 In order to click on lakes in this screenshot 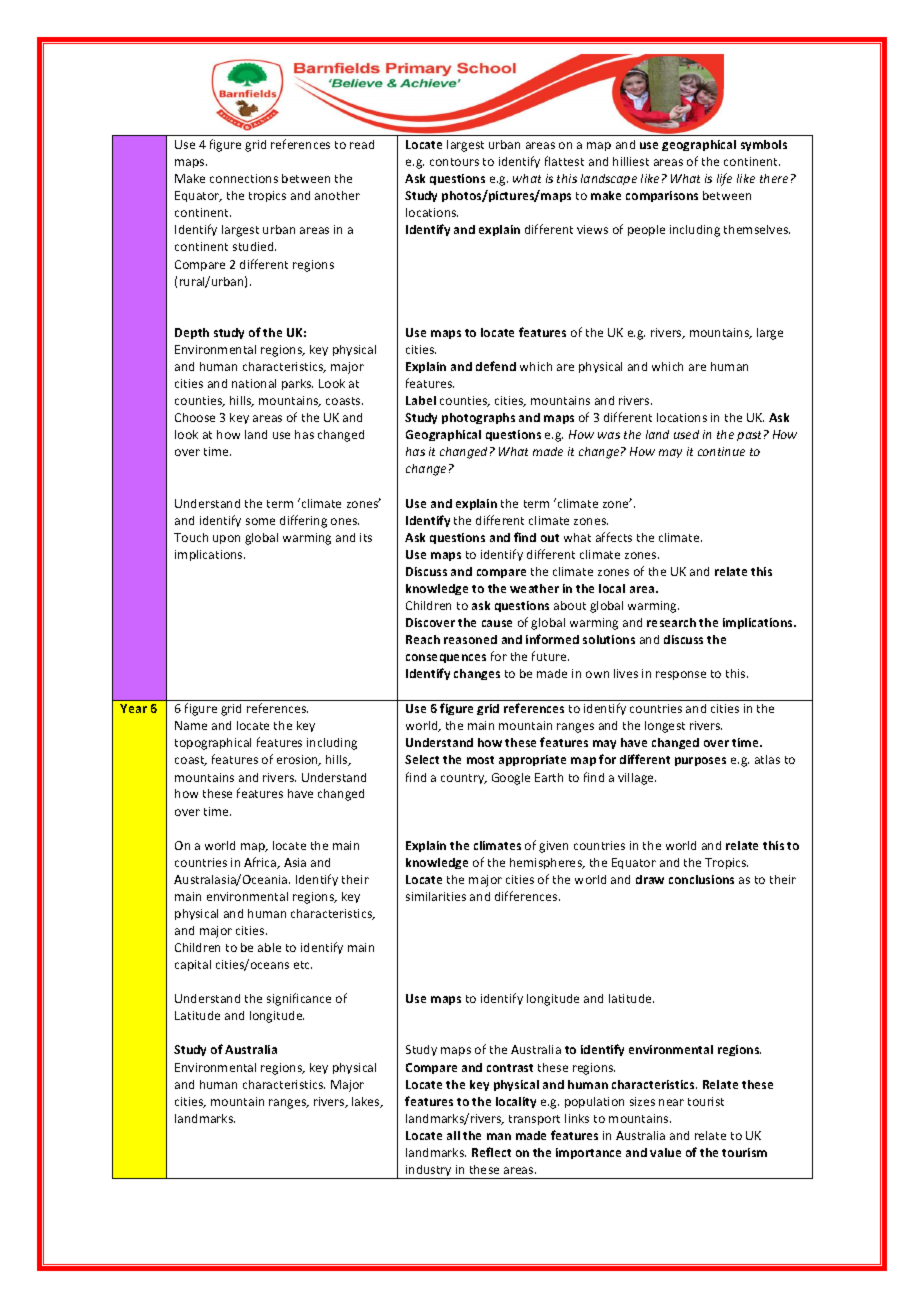, I will do `click(367, 1102)`.
